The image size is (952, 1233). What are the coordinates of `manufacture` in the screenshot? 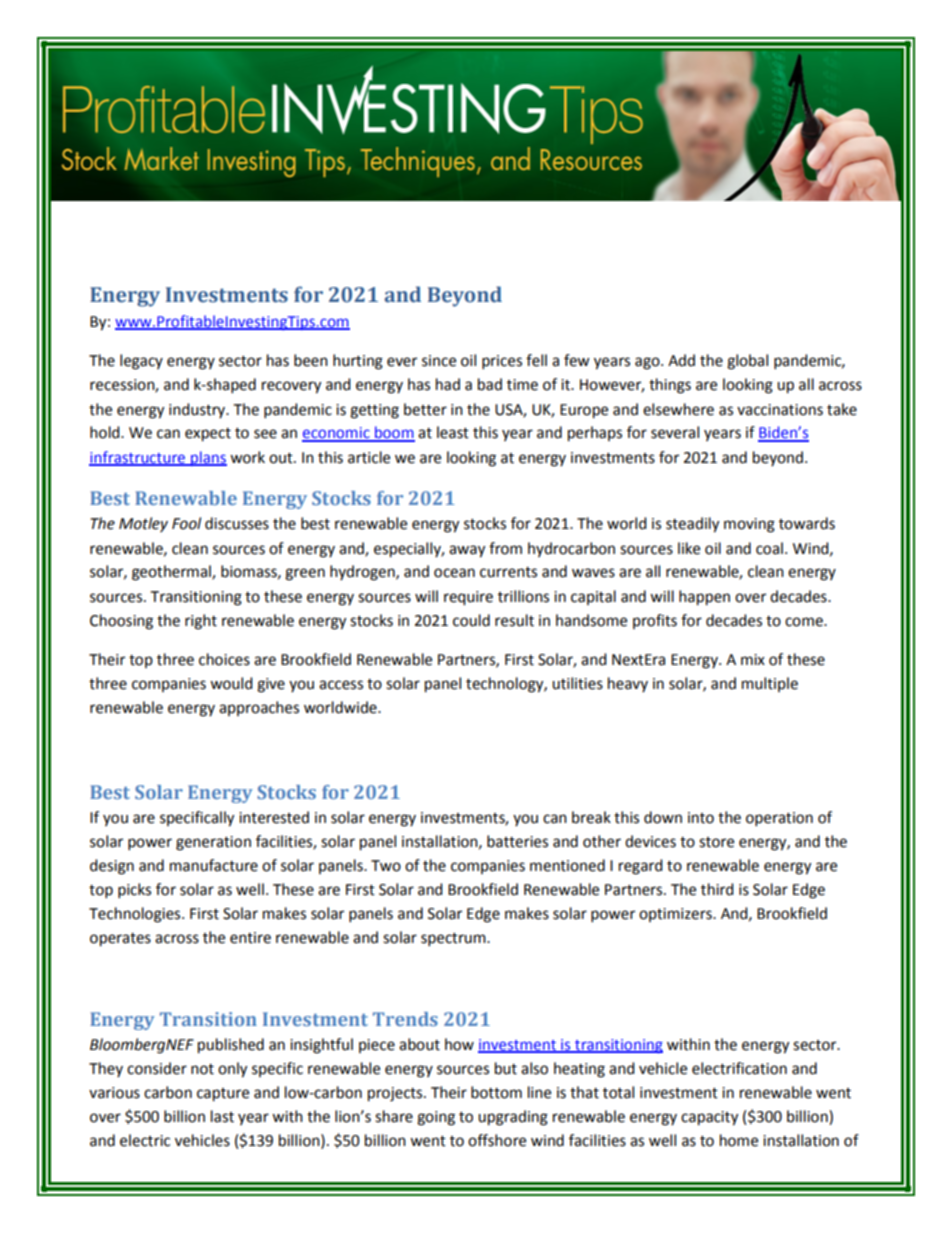 It's located at (214, 865).
